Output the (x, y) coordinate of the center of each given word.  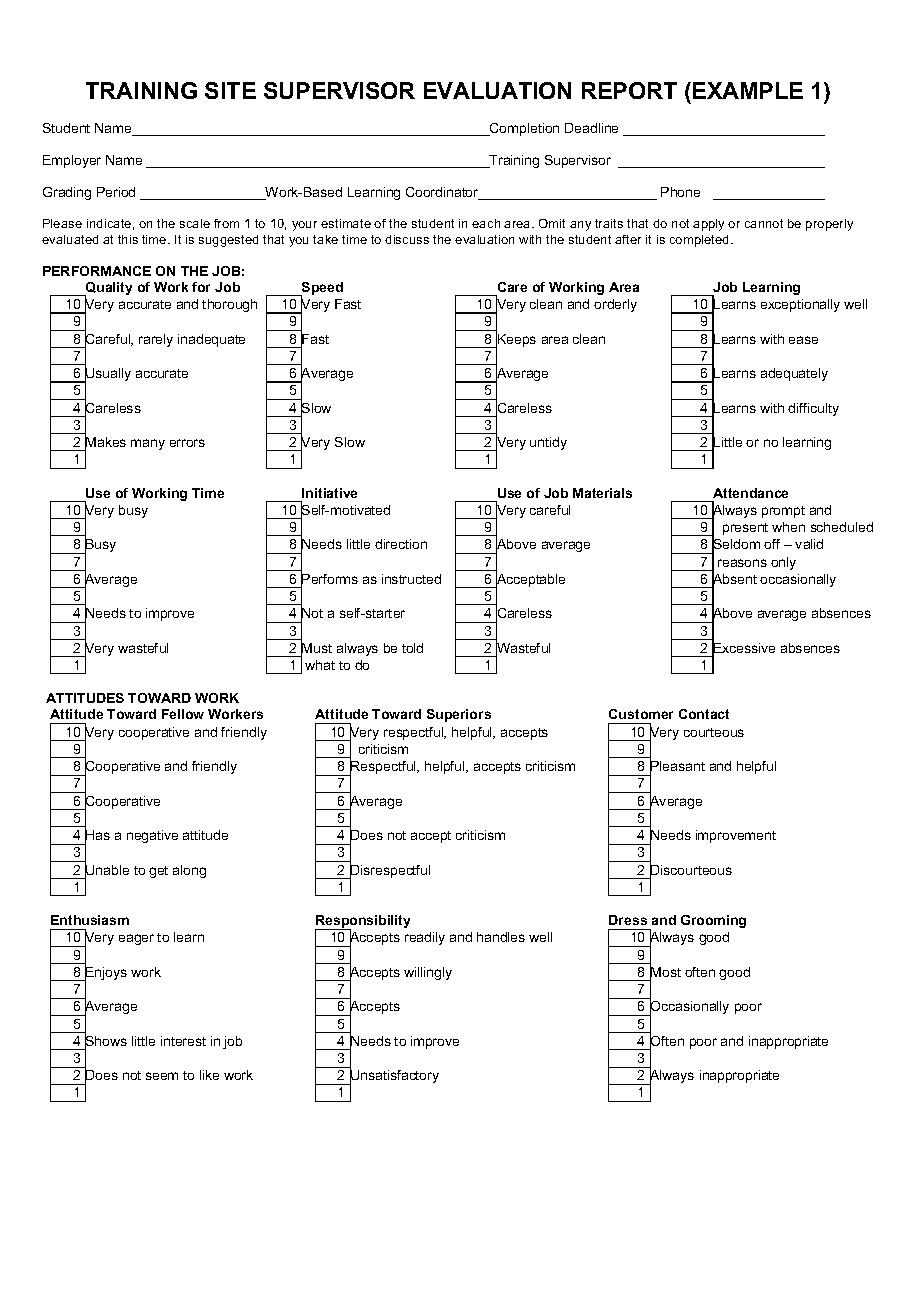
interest (183, 1041)
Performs (329, 579)
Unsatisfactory (394, 1077)
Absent (734, 579)
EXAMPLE (748, 90)
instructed (411, 579)
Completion (523, 129)
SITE (230, 90)
